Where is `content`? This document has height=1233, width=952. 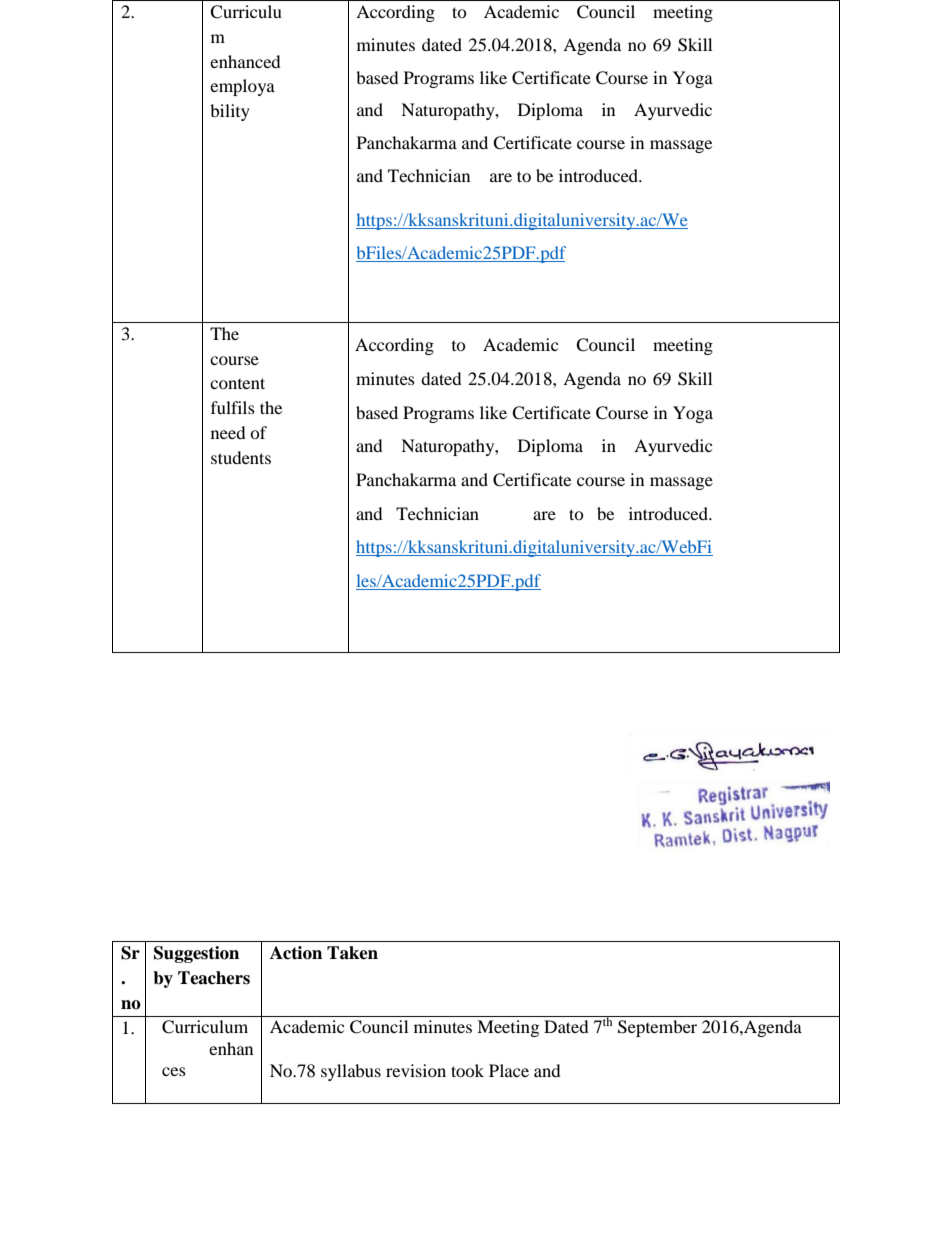
content is located at coordinates (237, 383).
